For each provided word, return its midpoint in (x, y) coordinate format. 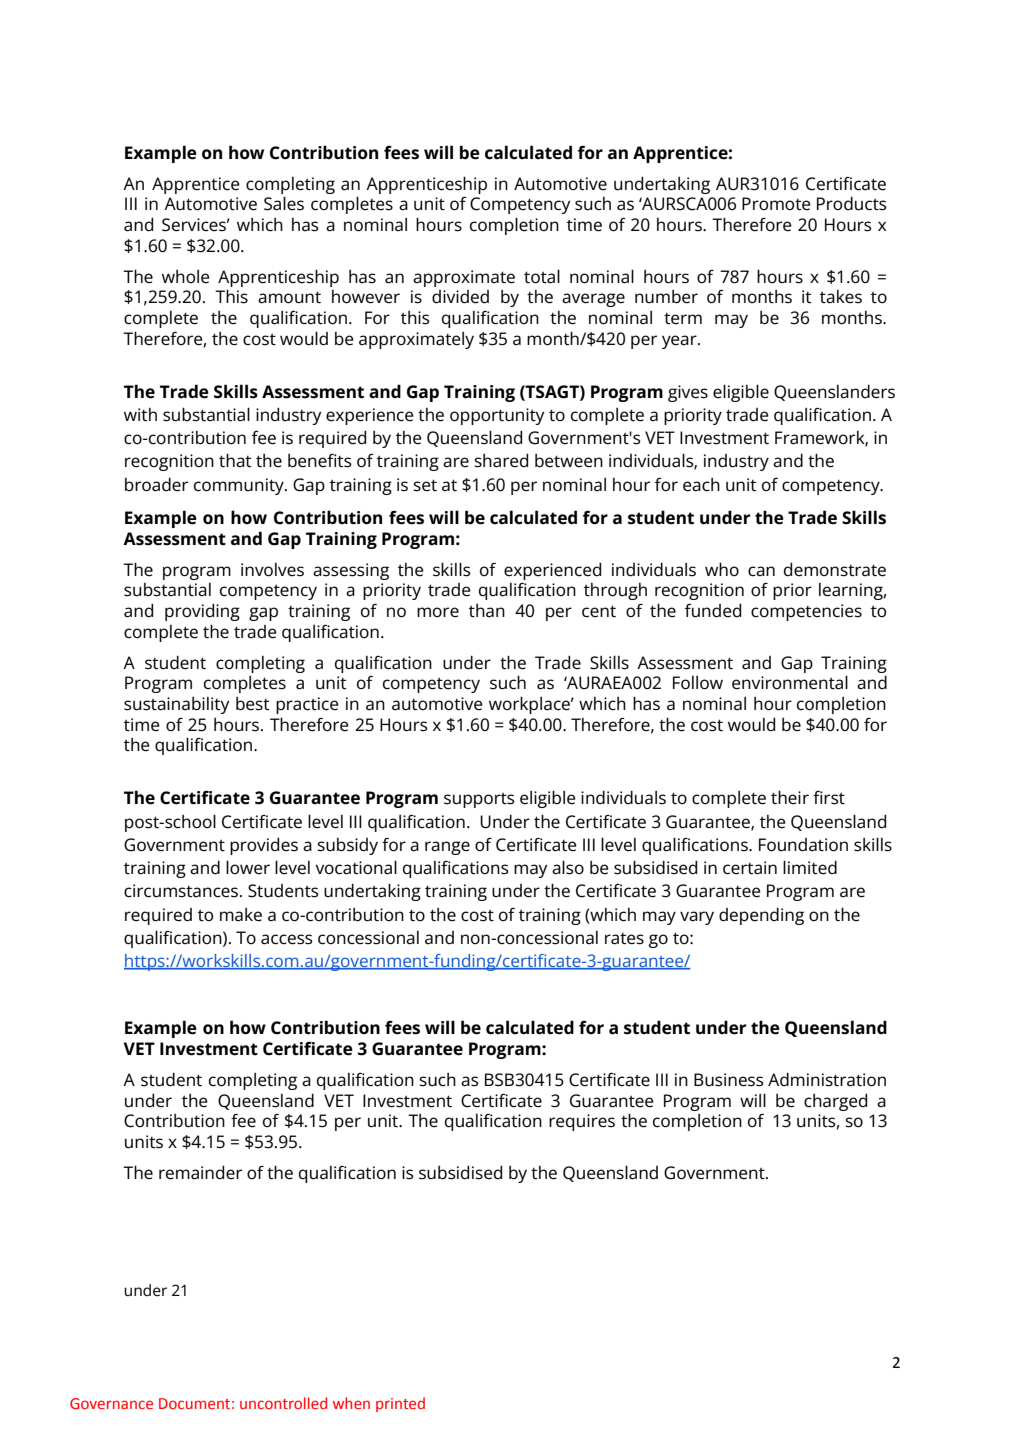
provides (264, 846)
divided (460, 297)
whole (186, 277)
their (790, 797)
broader (156, 485)
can (761, 571)
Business (729, 1080)
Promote (776, 204)
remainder (200, 1173)
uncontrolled (283, 1403)
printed (400, 1404)
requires (582, 1122)
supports (479, 800)
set (425, 485)
